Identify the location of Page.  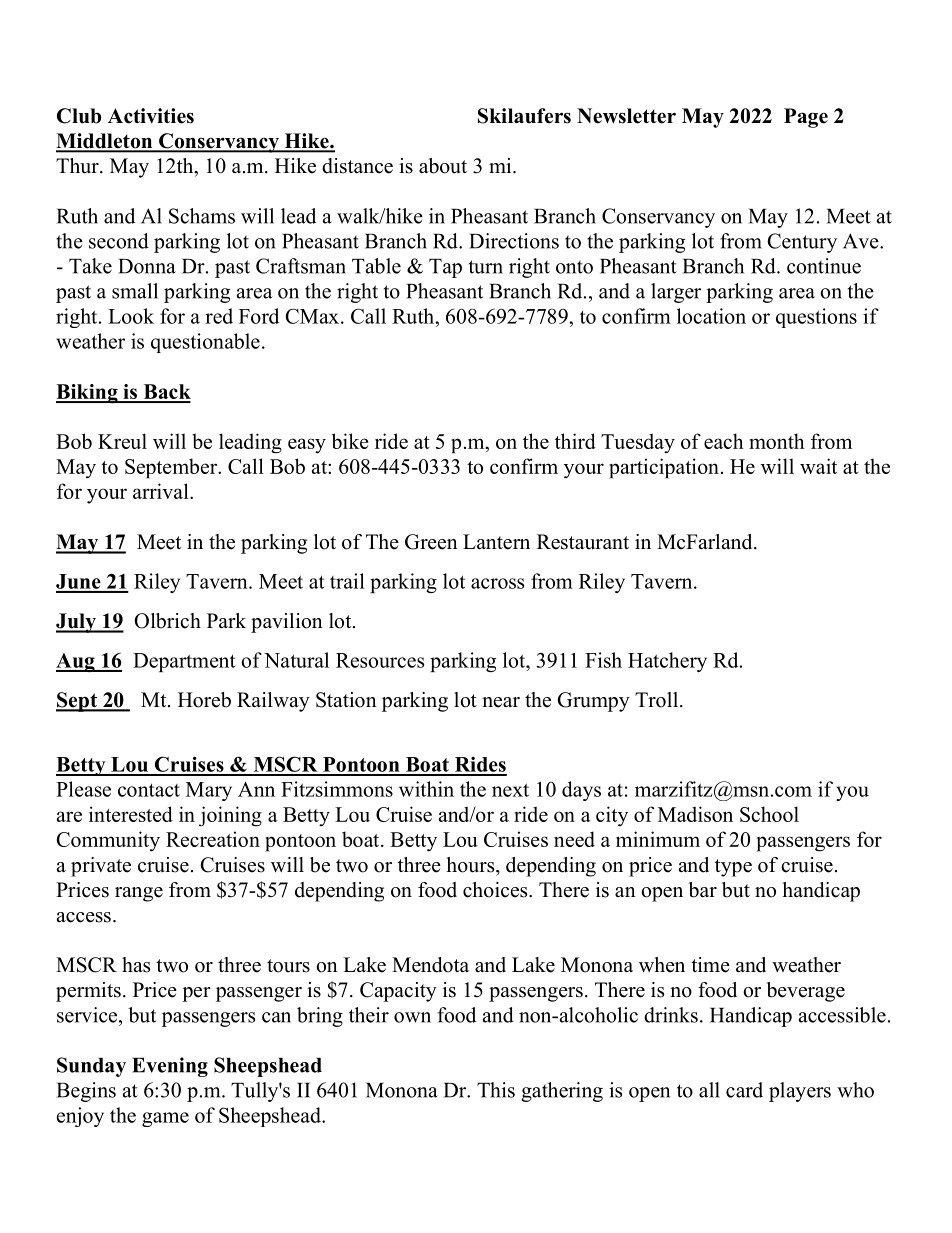
(806, 118).
